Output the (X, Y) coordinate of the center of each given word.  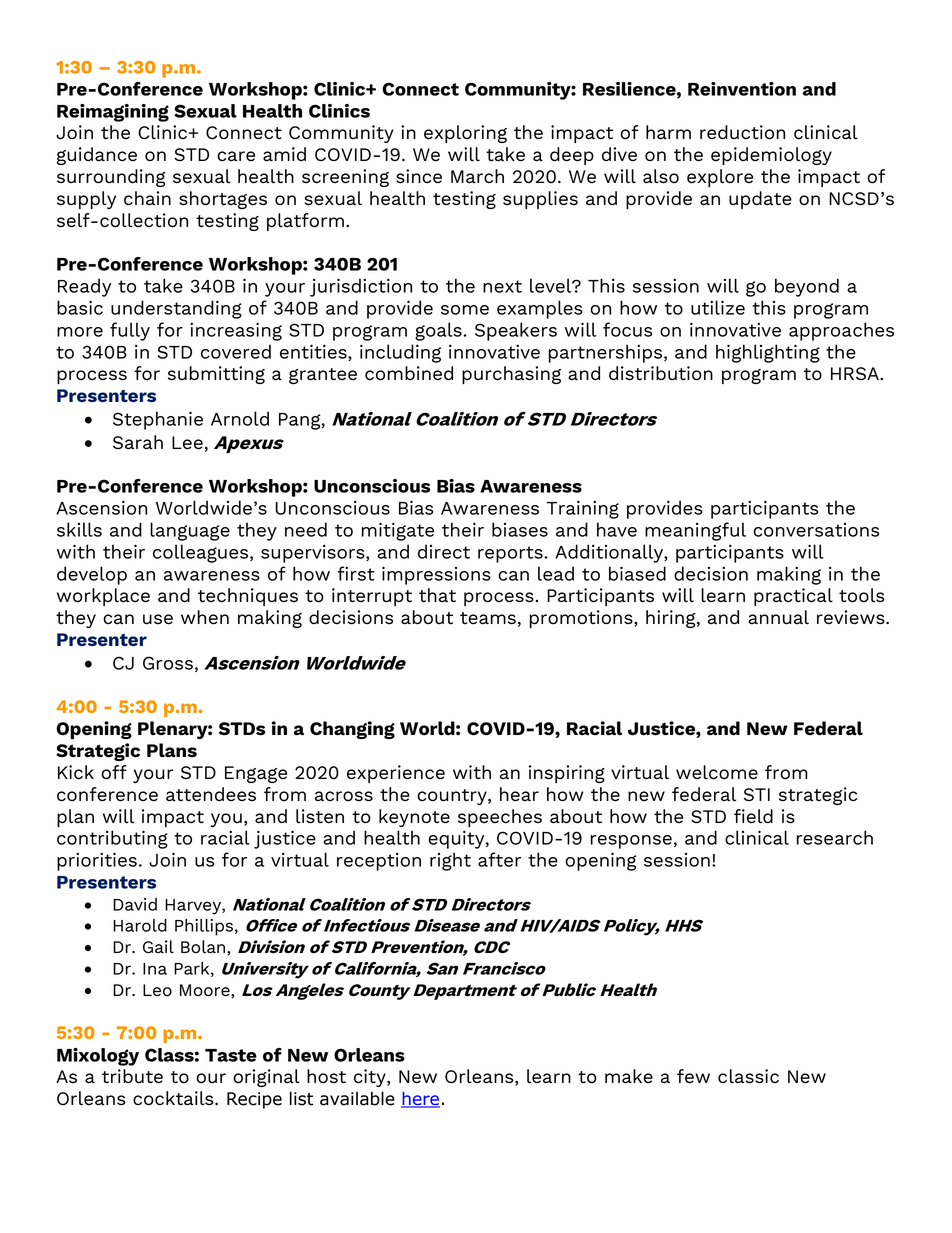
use (158, 619)
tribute (132, 1076)
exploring (465, 134)
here (420, 1100)
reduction (742, 132)
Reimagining (113, 113)
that (437, 595)
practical (793, 597)
